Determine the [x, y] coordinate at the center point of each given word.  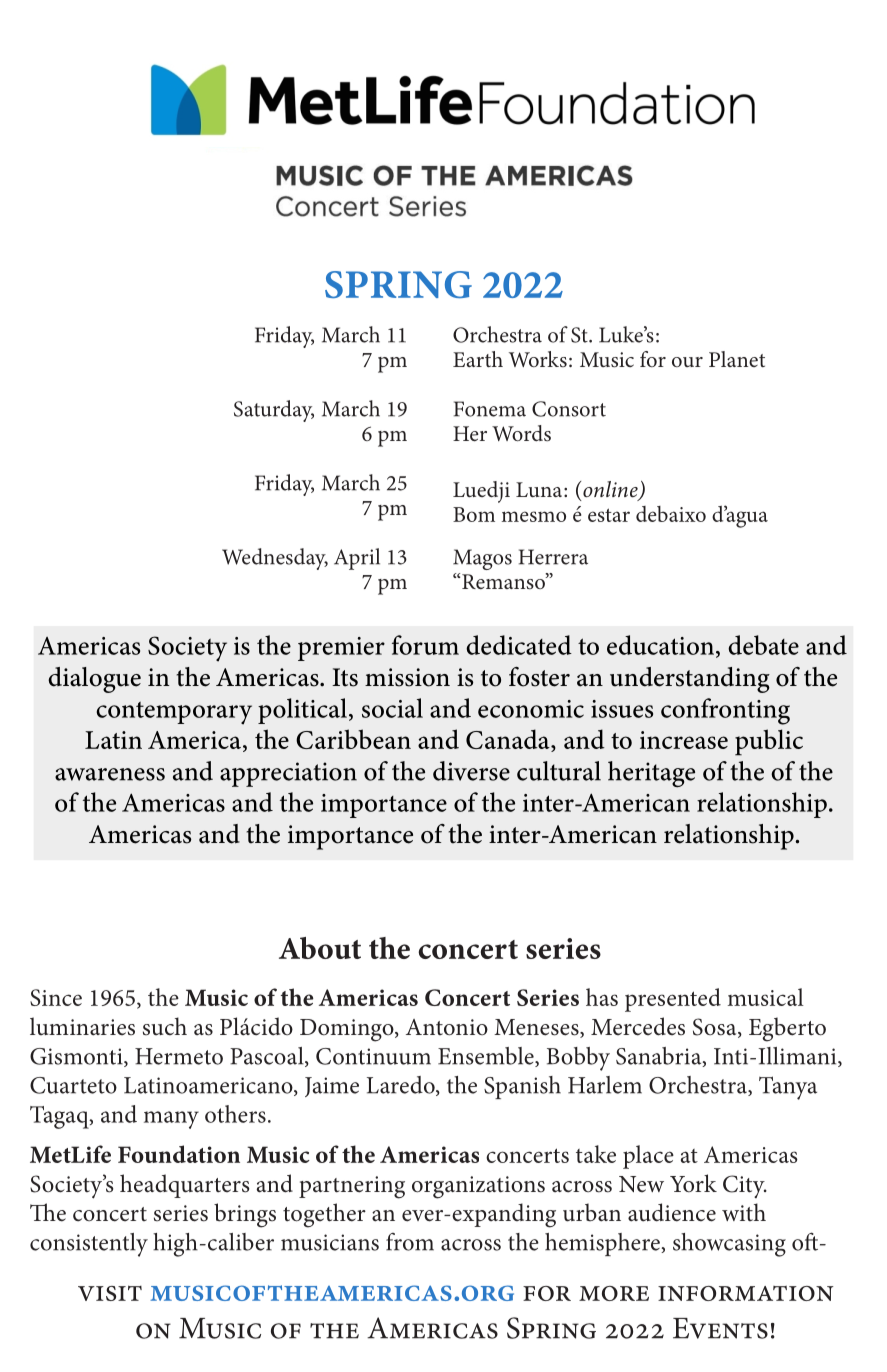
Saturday [274, 411]
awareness [110, 774]
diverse [471, 771]
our [687, 362]
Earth [478, 359]
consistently [89, 1245]
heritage [651, 774]
